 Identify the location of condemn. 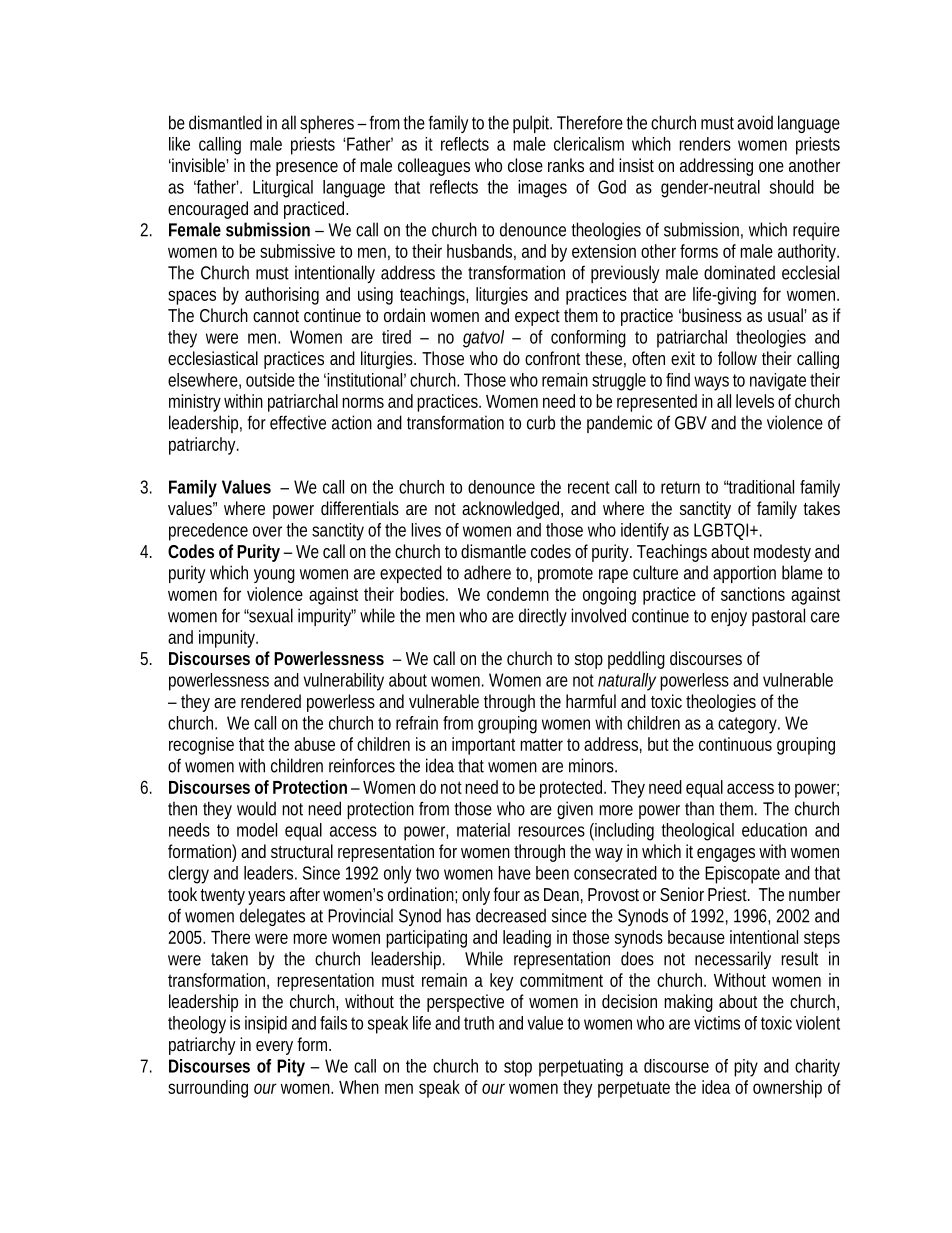
(518, 594).
